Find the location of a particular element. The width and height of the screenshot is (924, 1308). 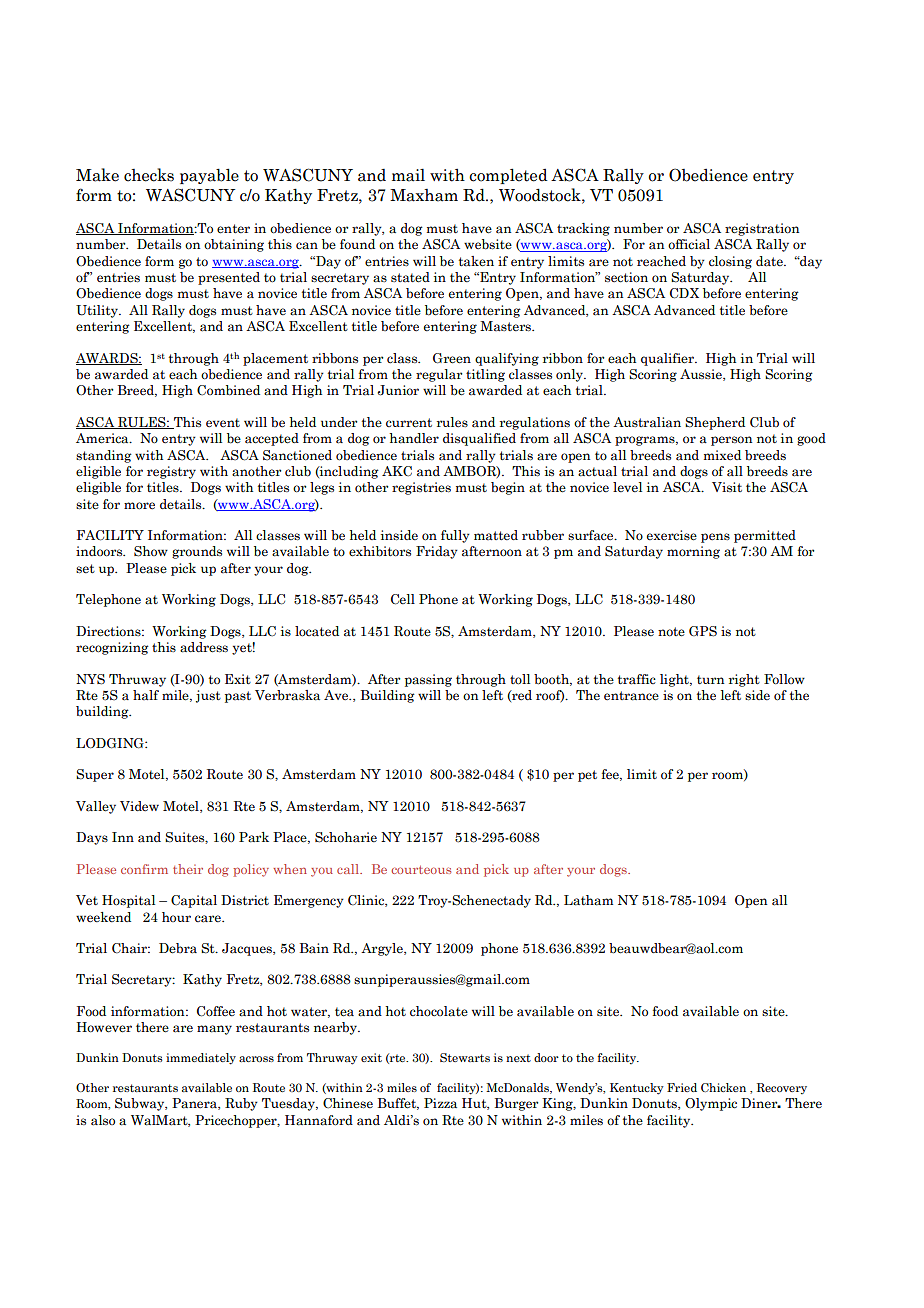

pet is located at coordinates (587, 776).
